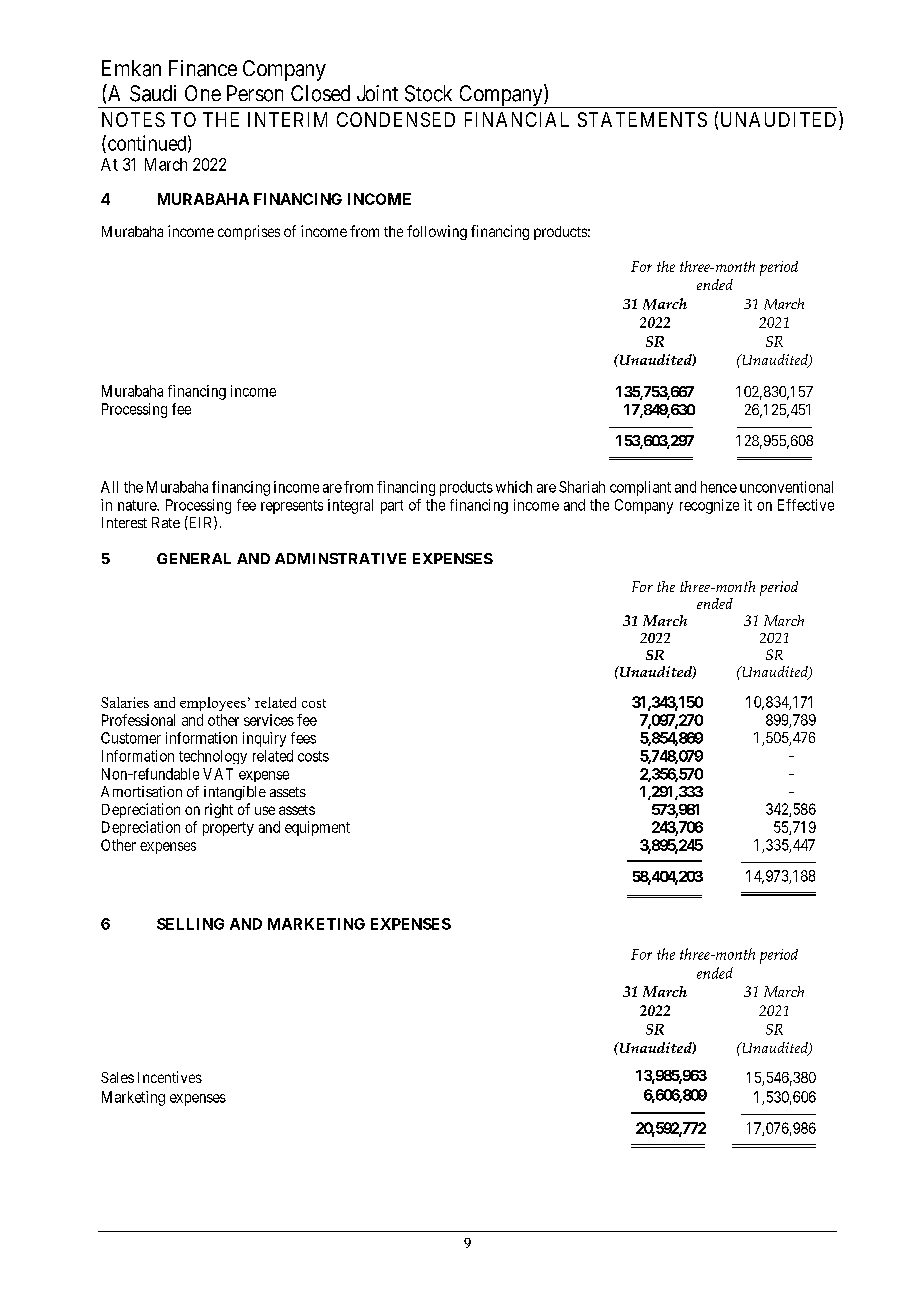 The height and width of the screenshot is (1307, 924). I want to click on Incentives, so click(170, 1077).
